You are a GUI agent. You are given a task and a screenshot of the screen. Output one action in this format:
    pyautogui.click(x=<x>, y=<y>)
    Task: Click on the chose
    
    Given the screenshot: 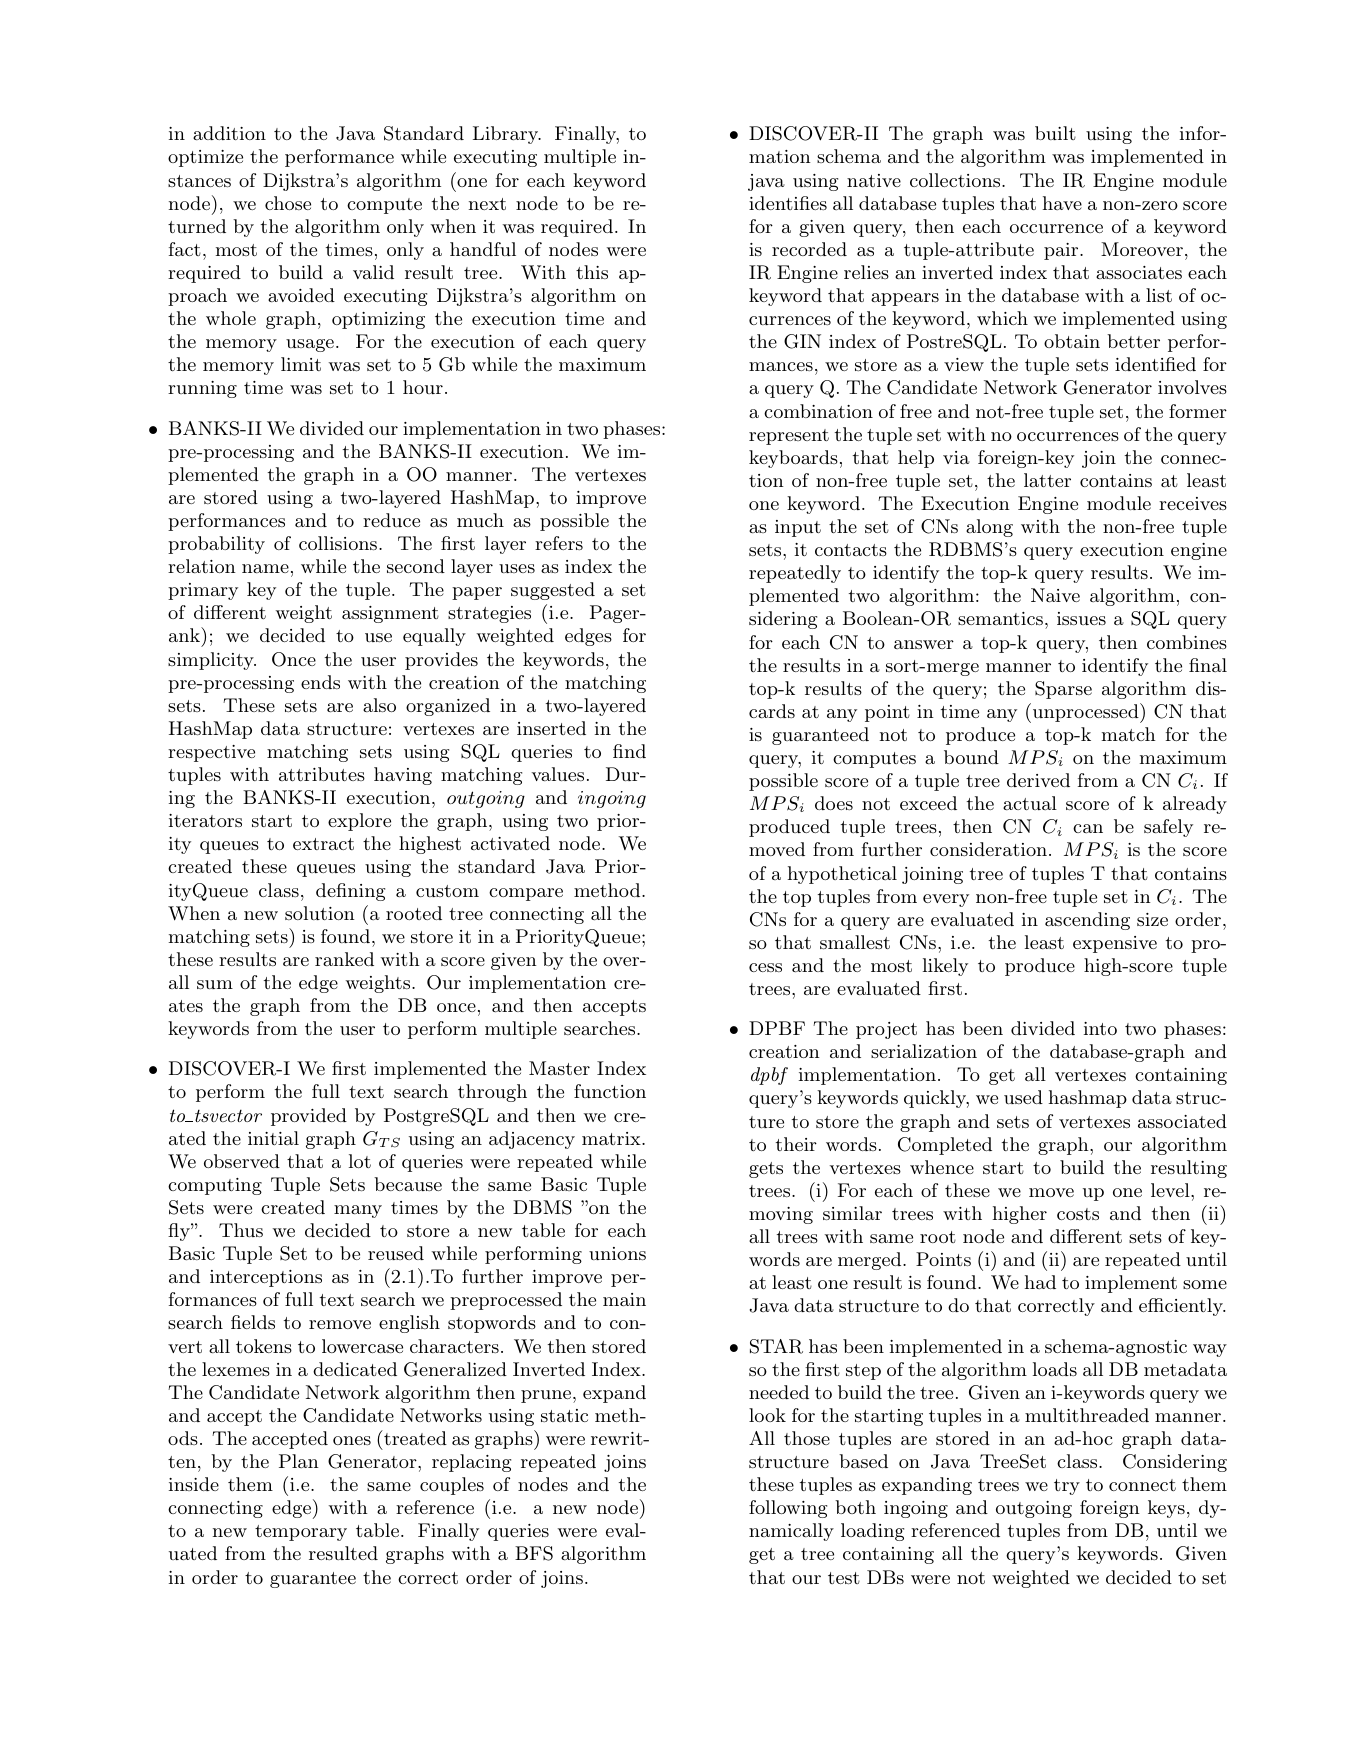 What is the action you would take?
    pyautogui.click(x=288, y=203)
